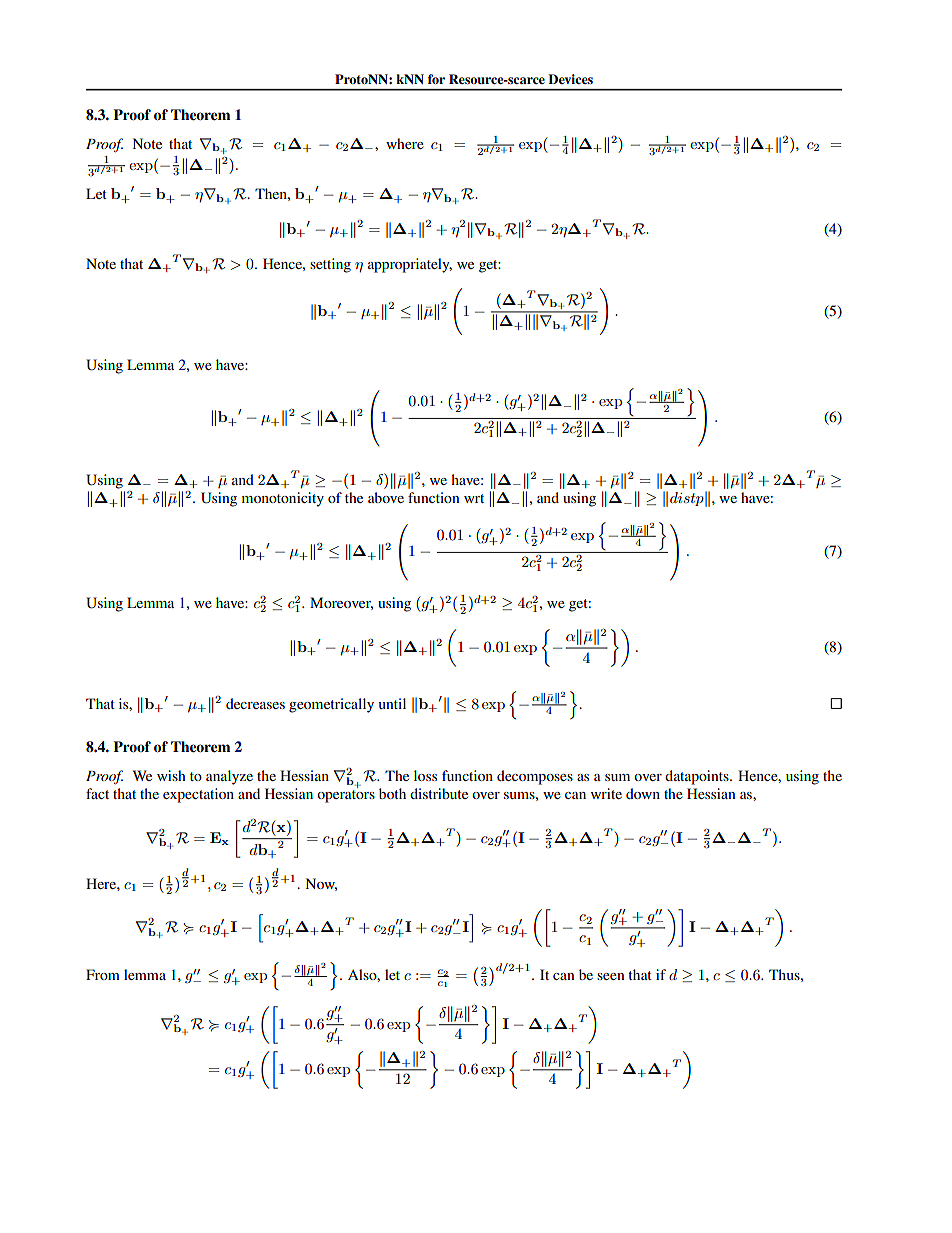 This document has height=1233, width=952. I want to click on decreases, so click(255, 703).
